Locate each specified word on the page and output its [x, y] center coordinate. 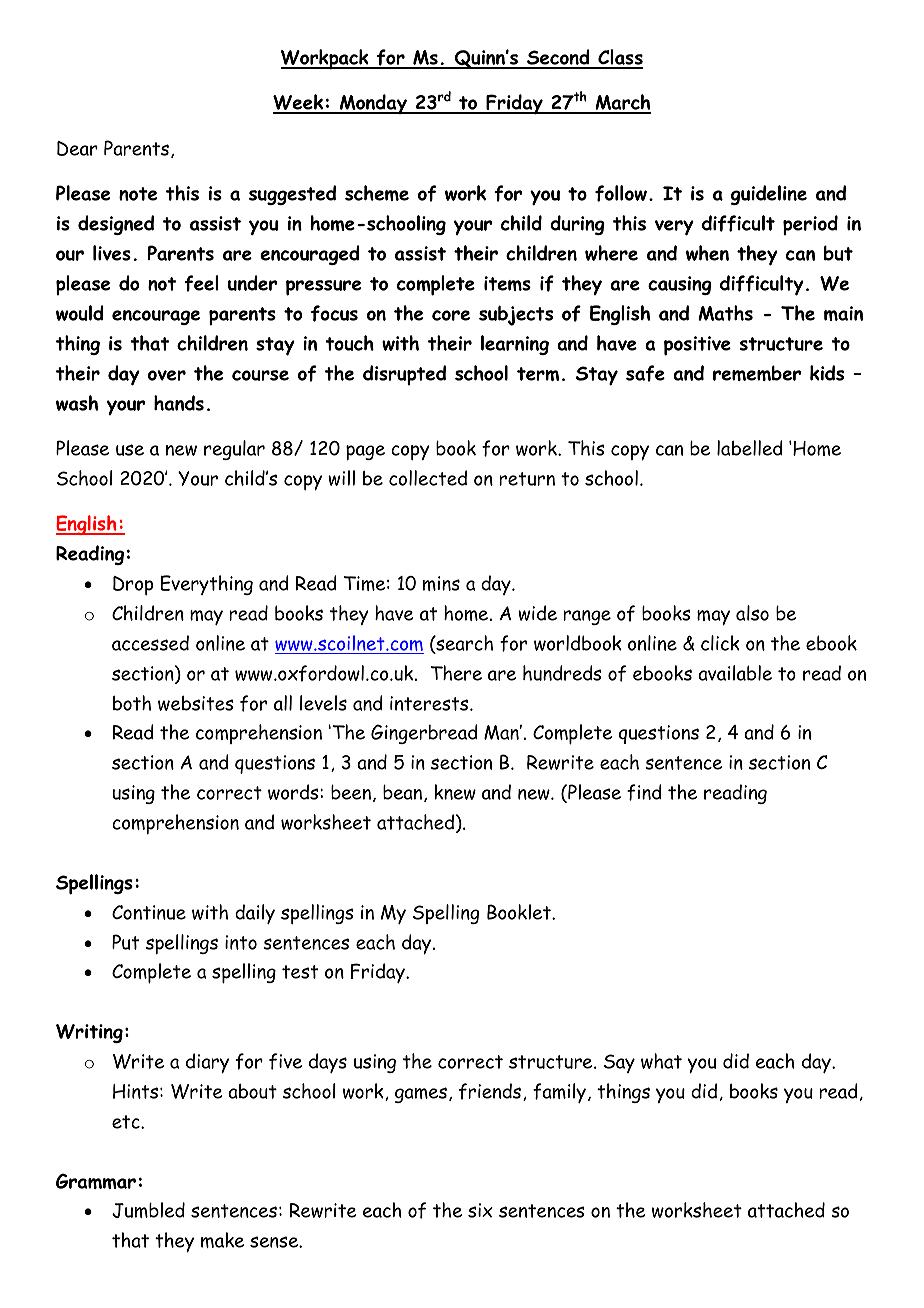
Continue [149, 912]
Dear [77, 148]
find [644, 792]
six [480, 1210]
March [622, 103]
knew [455, 792]
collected [428, 478]
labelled [750, 448]
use [130, 450]
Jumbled [148, 1210]
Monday [373, 104]
